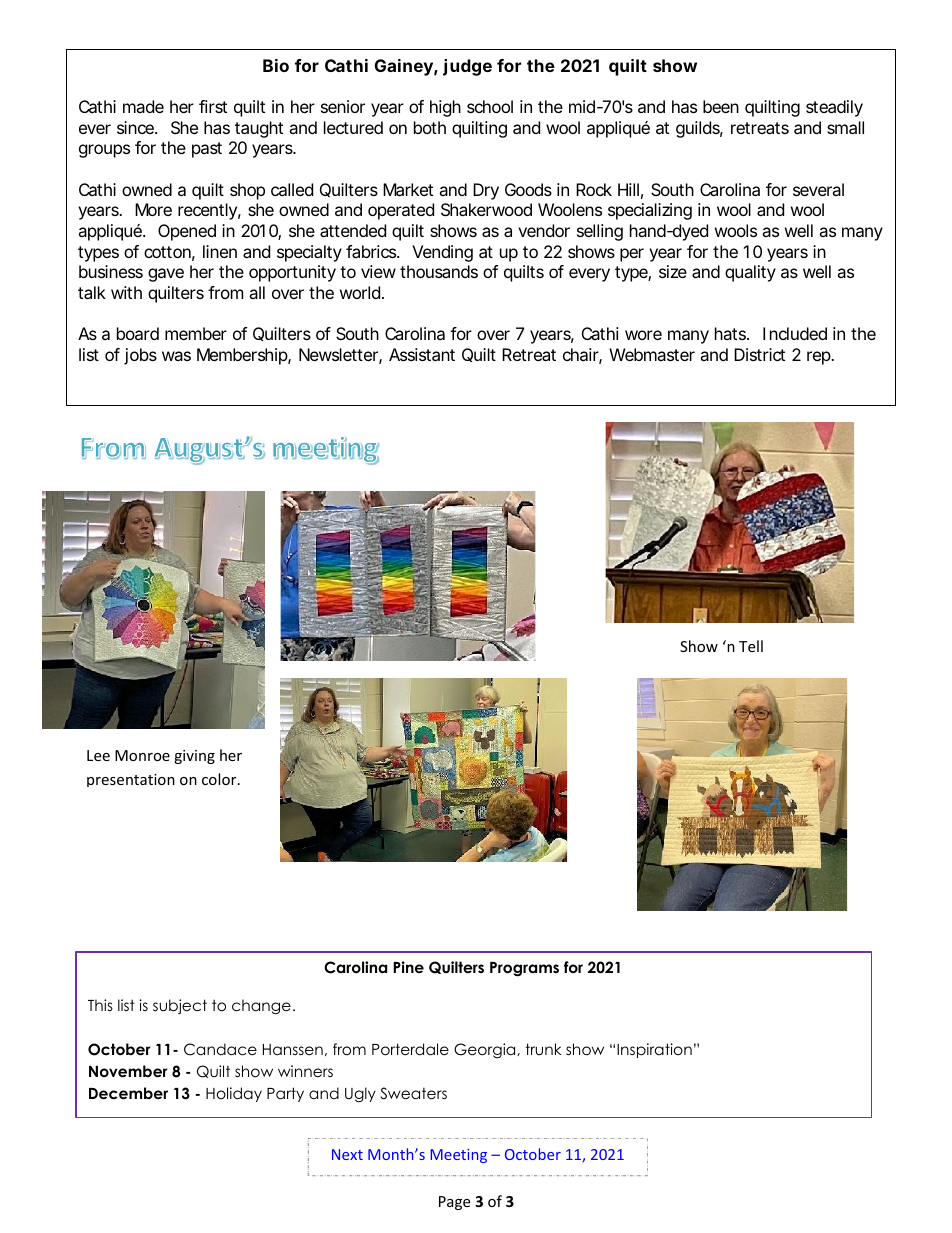  Describe the element at coordinates (234, 1094) in the screenshot. I see `Holiday` at that location.
